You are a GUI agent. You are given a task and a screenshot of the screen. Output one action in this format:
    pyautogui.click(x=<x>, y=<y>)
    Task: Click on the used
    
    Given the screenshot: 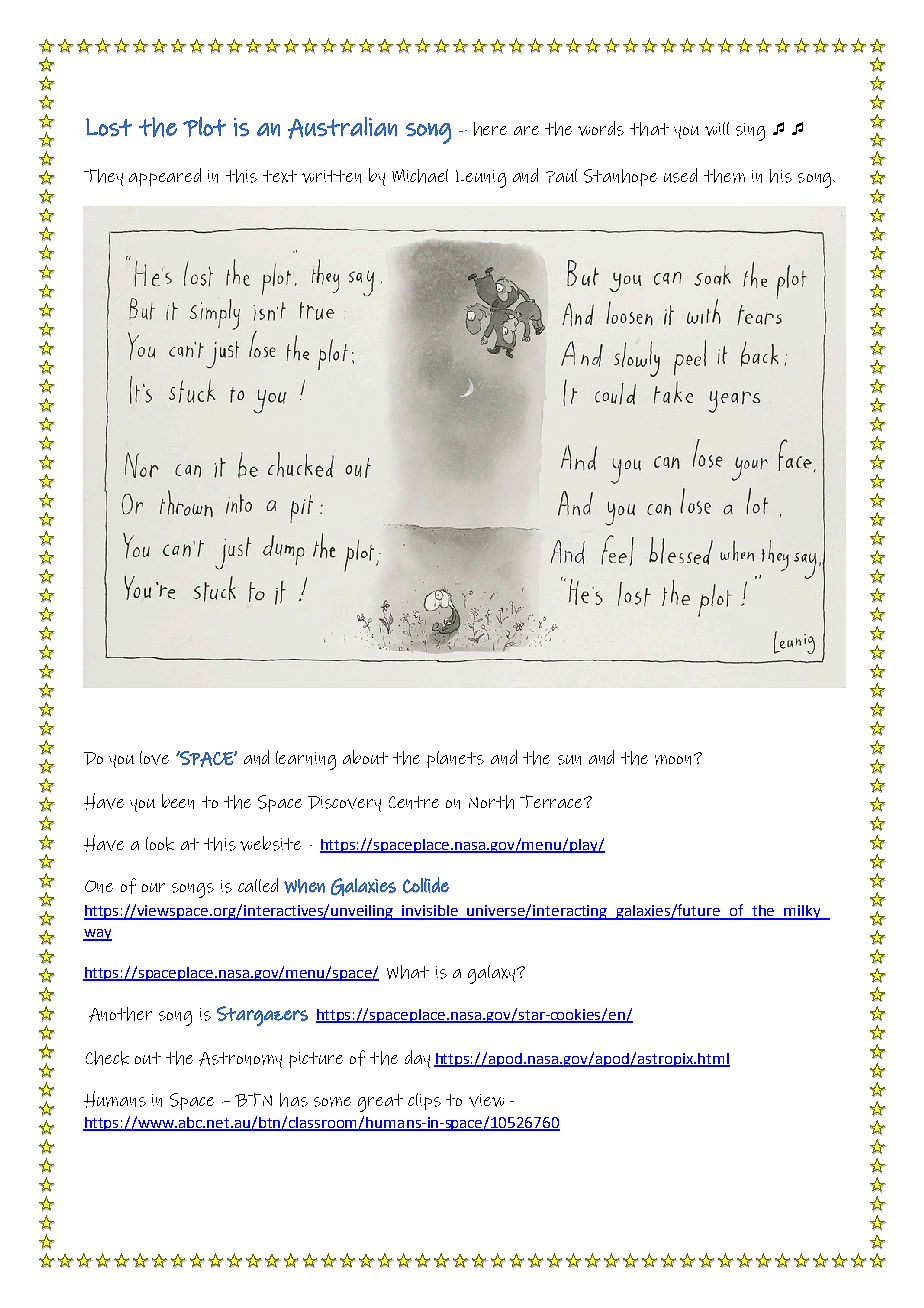 What is the action you would take?
    pyautogui.click(x=680, y=175)
